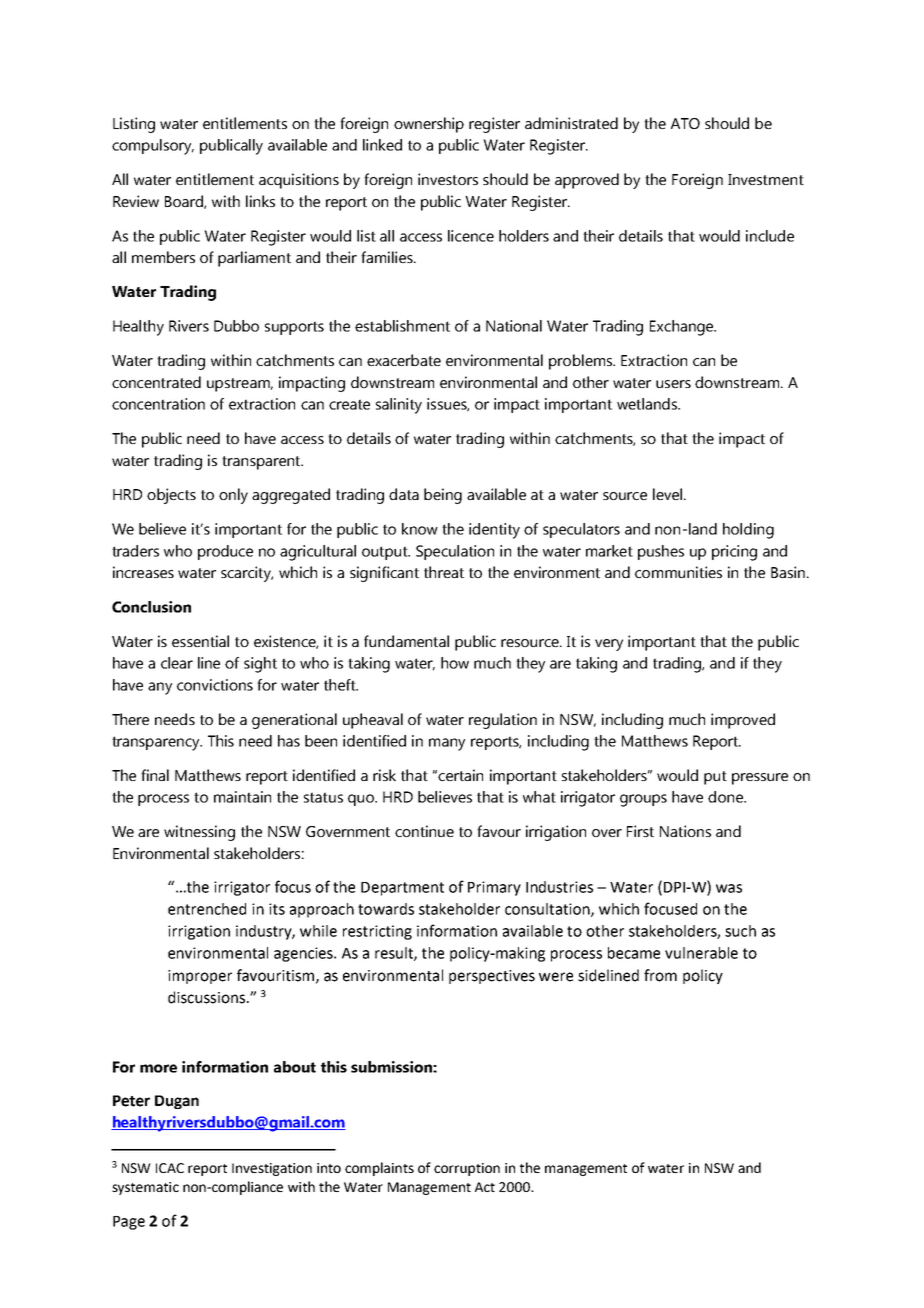 The height and width of the screenshot is (1308, 924). Describe the element at coordinates (766, 179) in the screenshot. I see `Investment` at that location.
